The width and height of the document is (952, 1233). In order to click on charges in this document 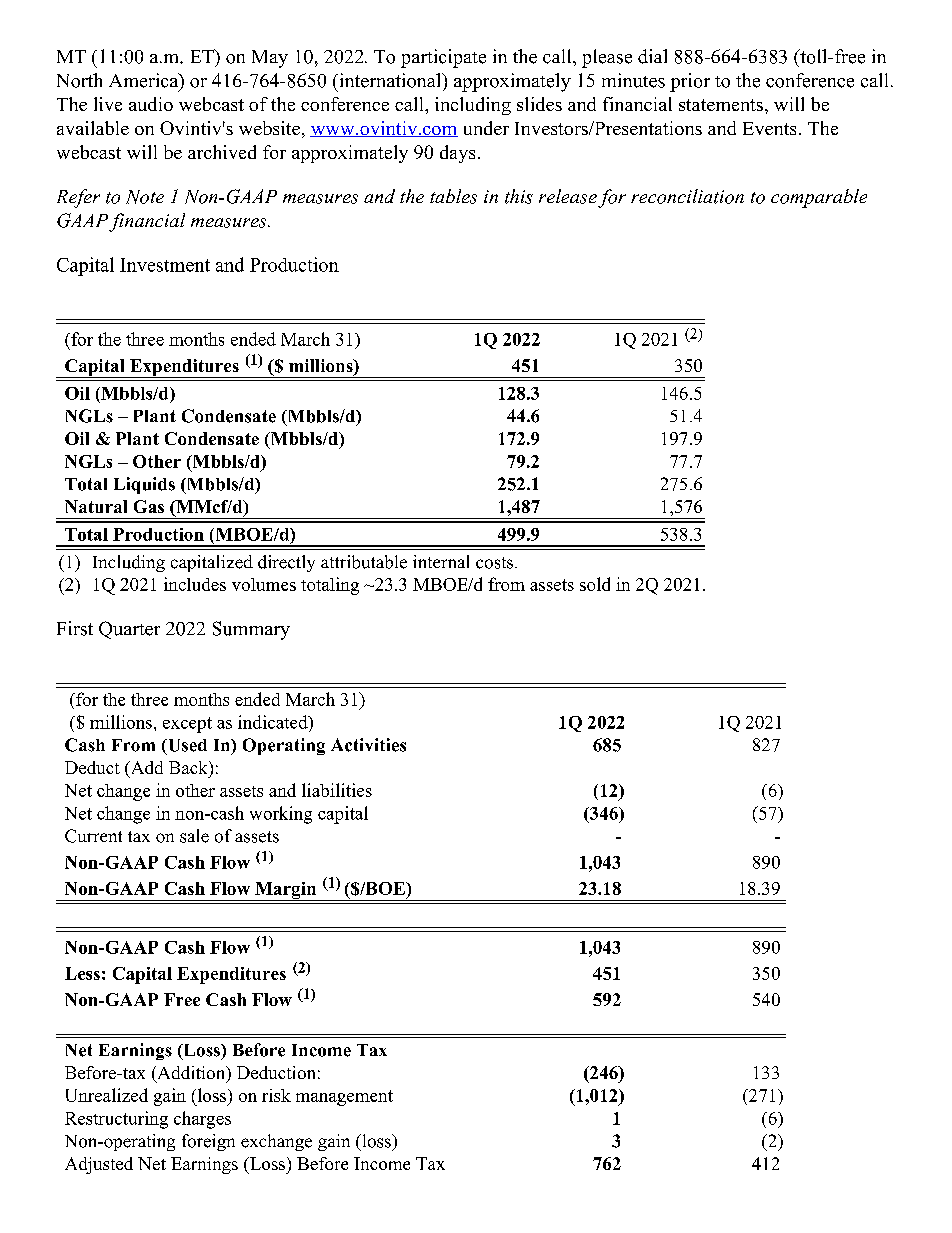, I will do `click(202, 1120)`.
